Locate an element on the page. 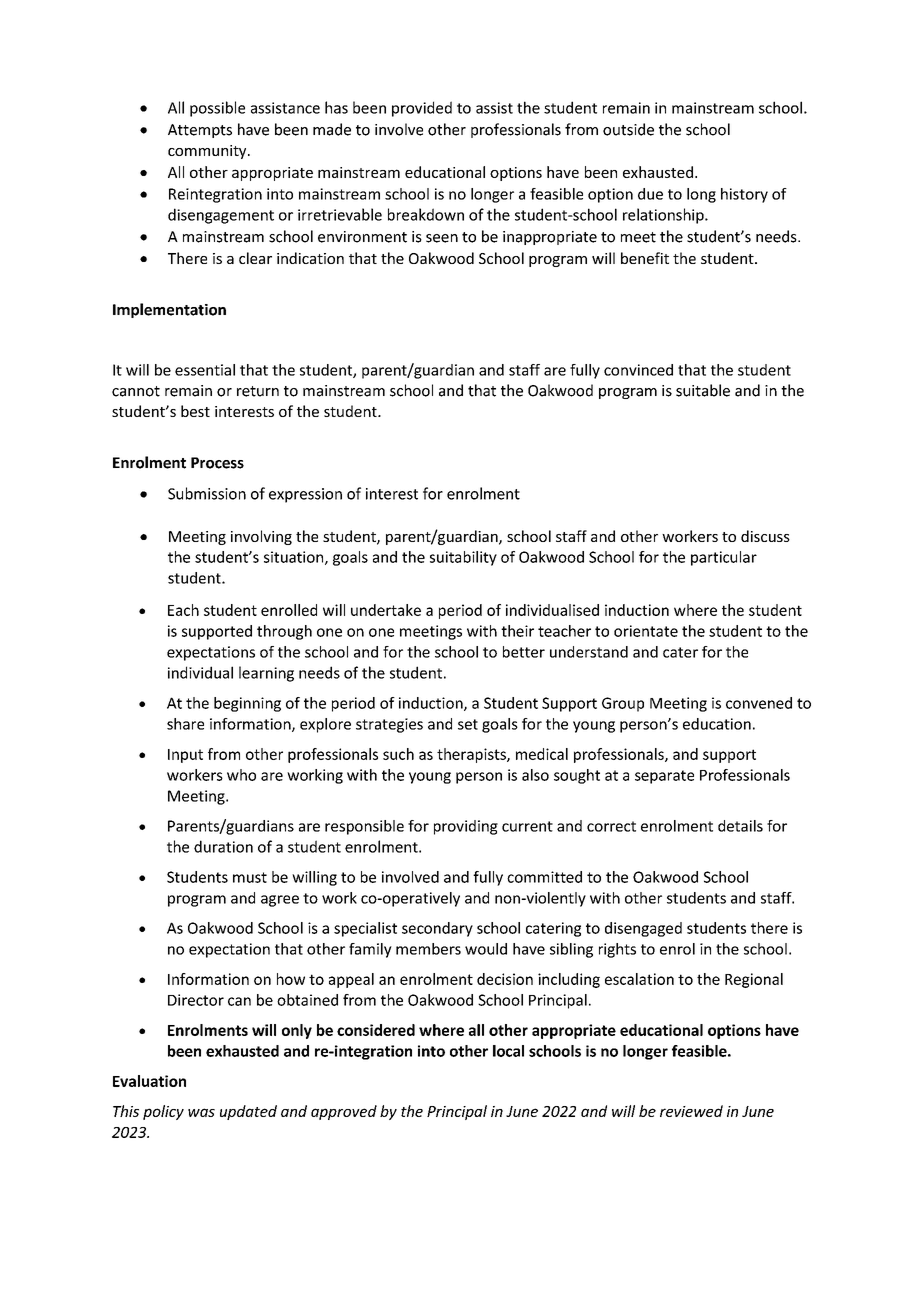 The image size is (924, 1308). orientate is located at coordinates (646, 631).
